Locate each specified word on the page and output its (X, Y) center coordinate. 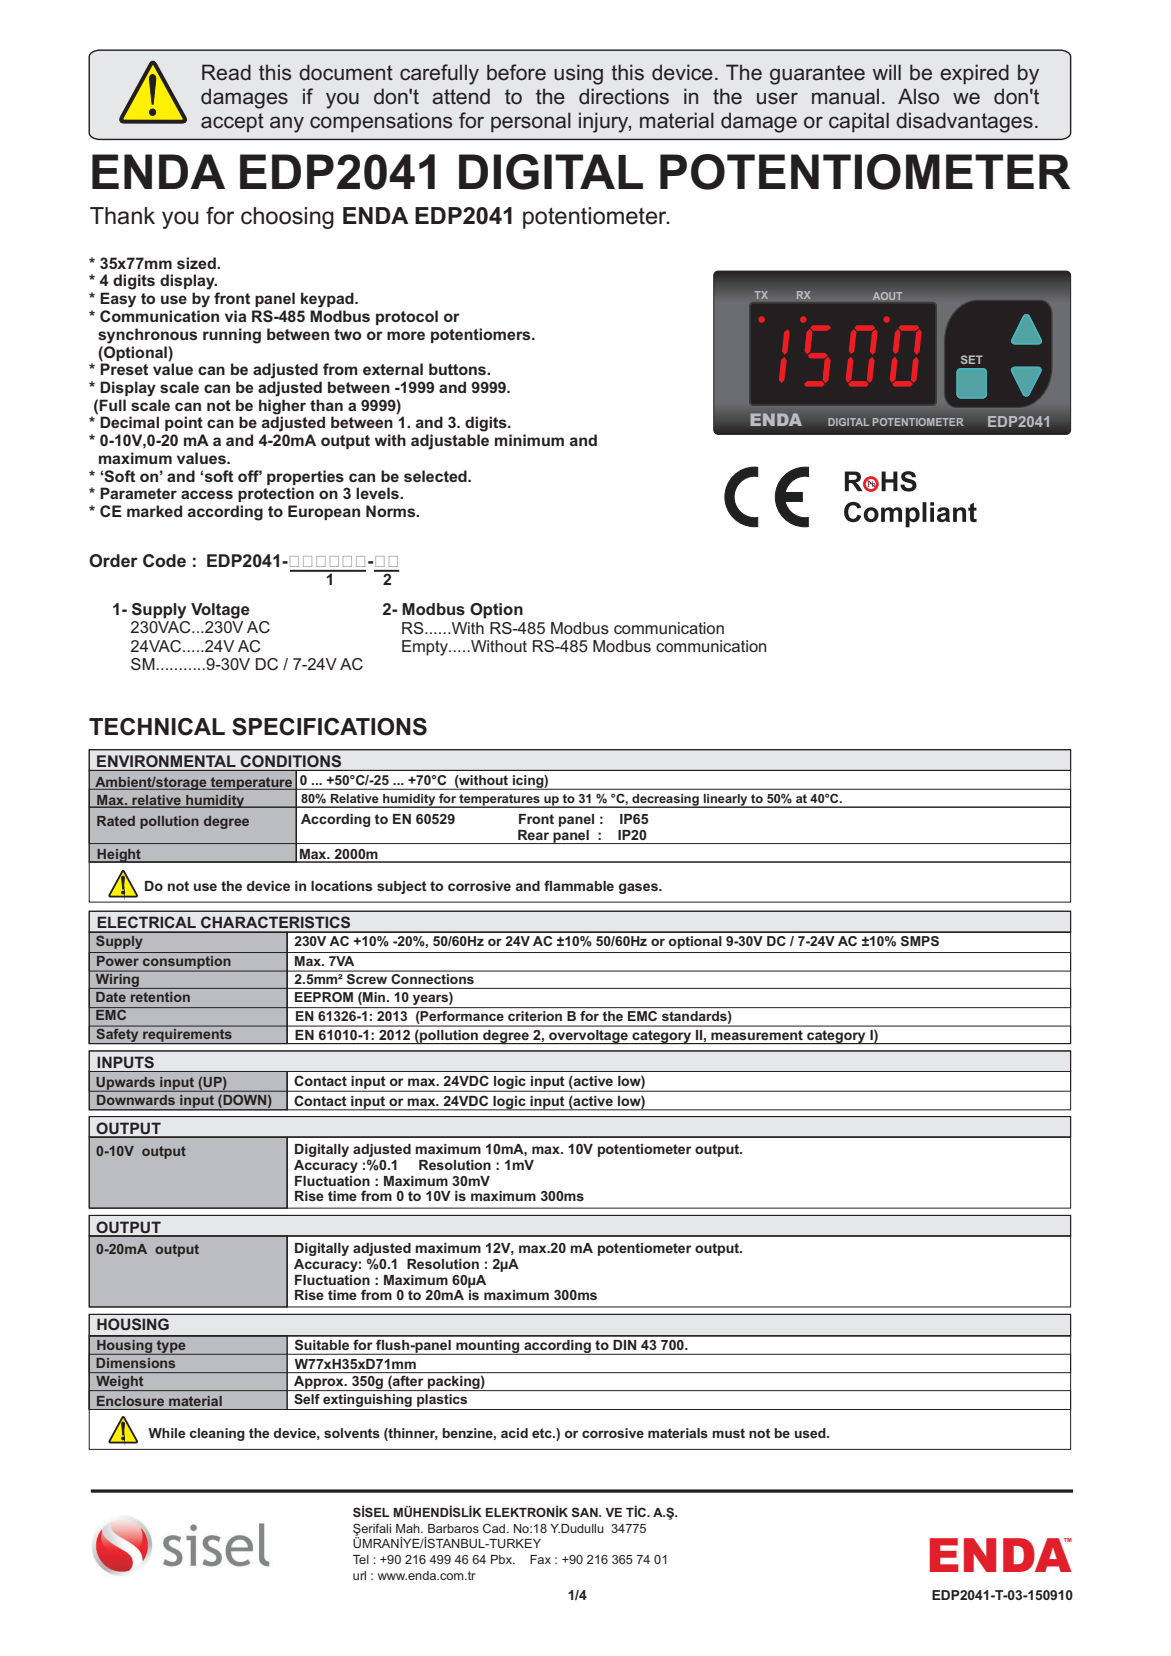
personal (531, 122)
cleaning (217, 1434)
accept (232, 122)
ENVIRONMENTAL (166, 761)
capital (859, 122)
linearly (726, 801)
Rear (533, 835)
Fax (540, 1559)
